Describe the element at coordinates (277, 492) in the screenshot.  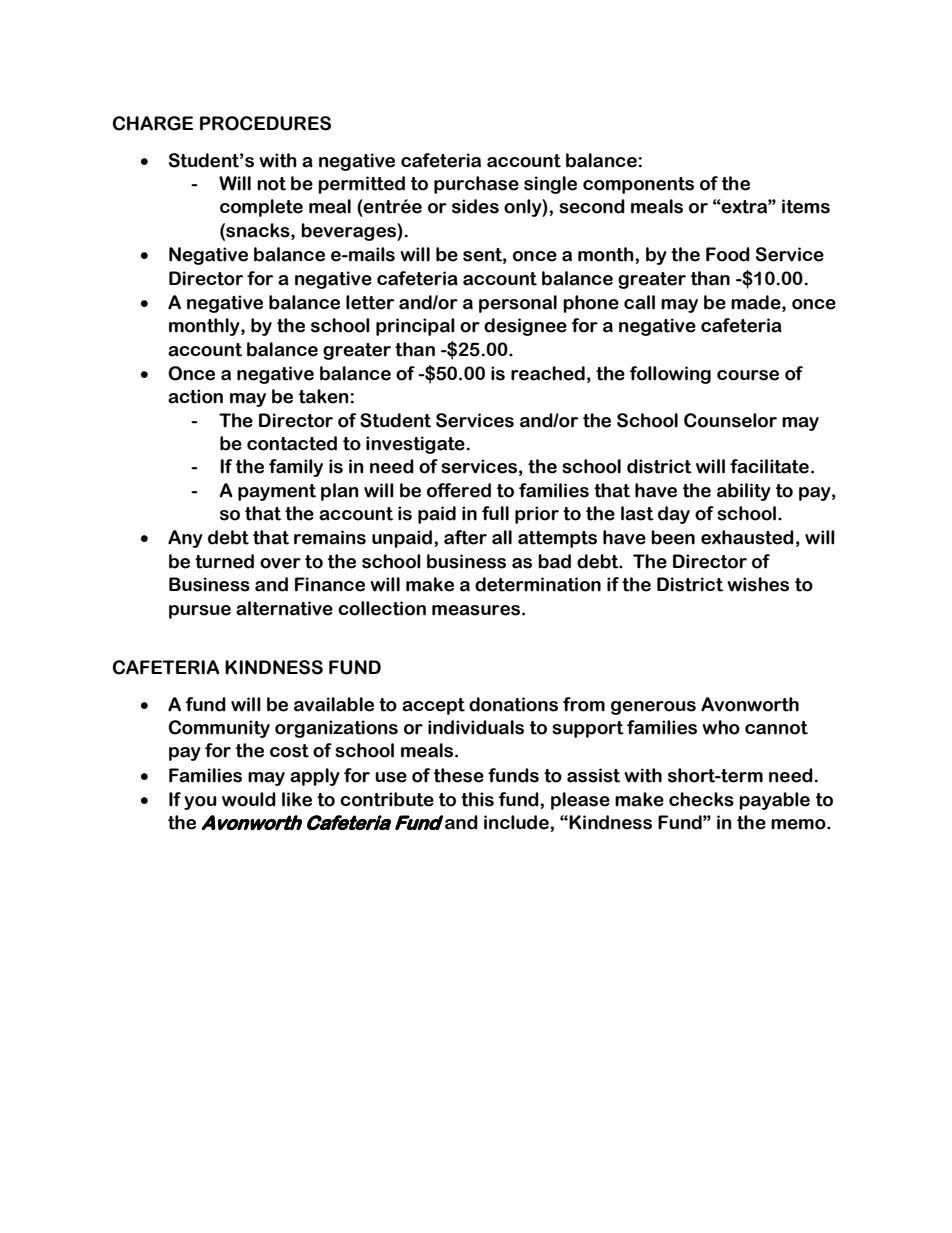
I see `payment` at that location.
